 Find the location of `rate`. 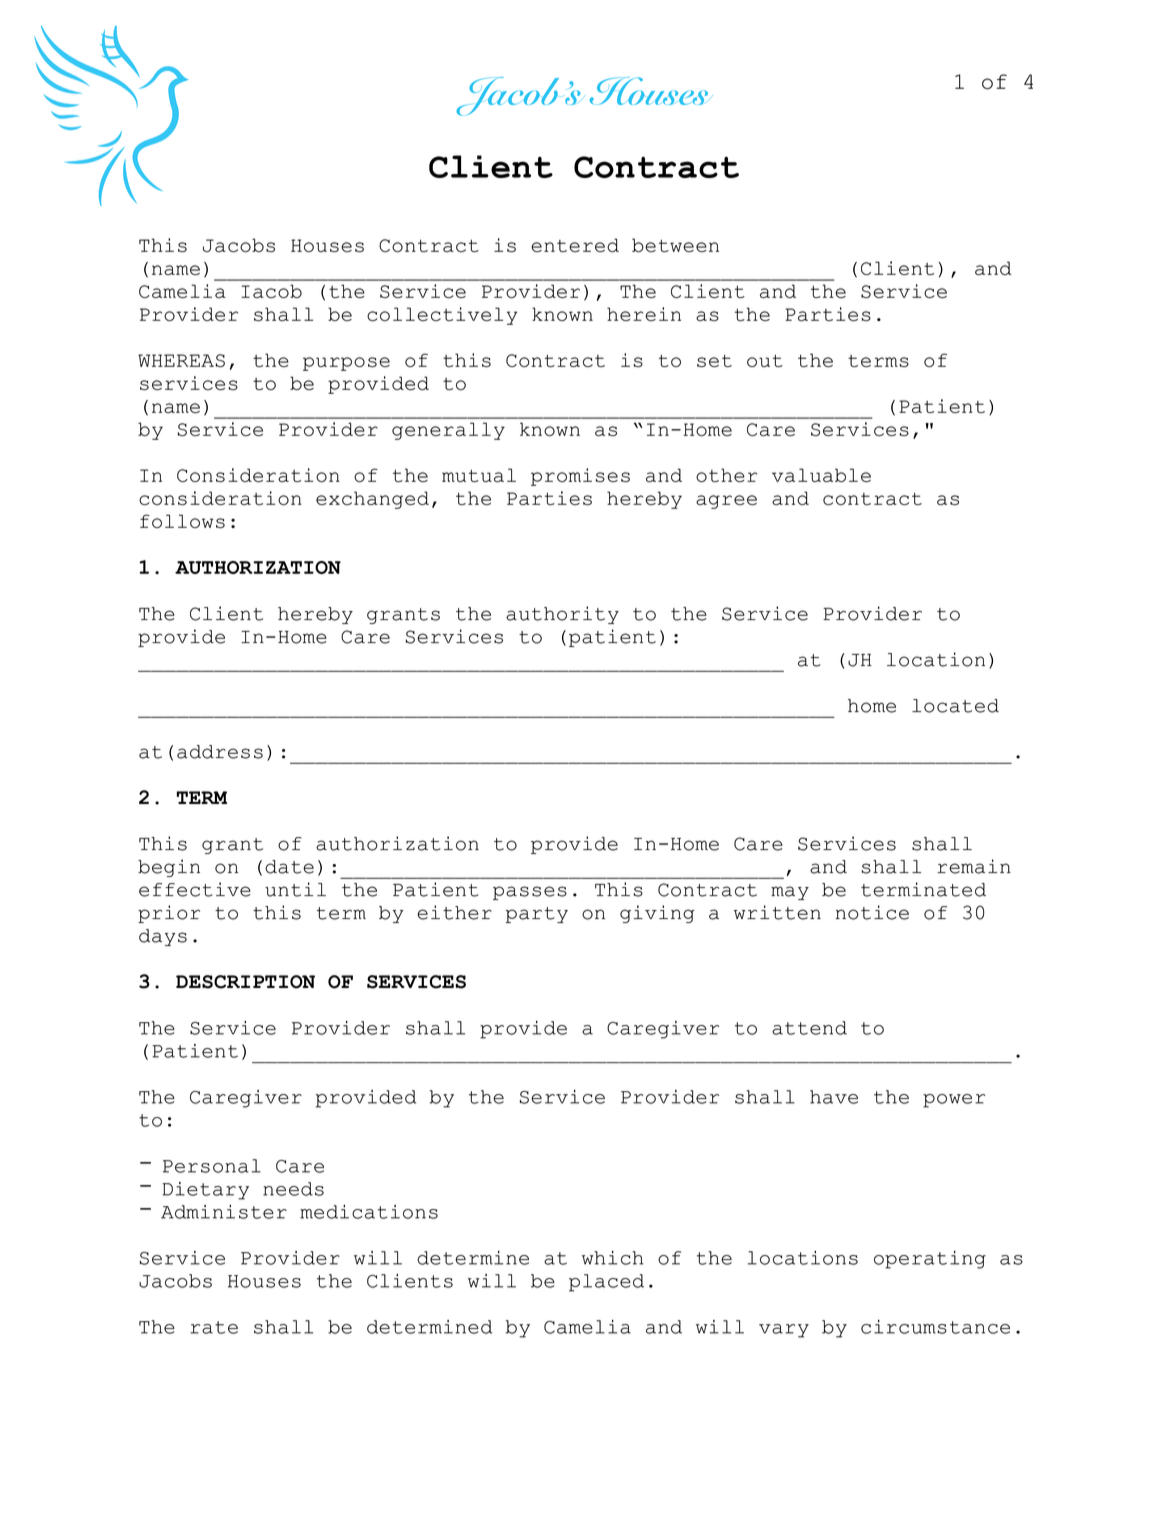

rate is located at coordinates (214, 1327).
